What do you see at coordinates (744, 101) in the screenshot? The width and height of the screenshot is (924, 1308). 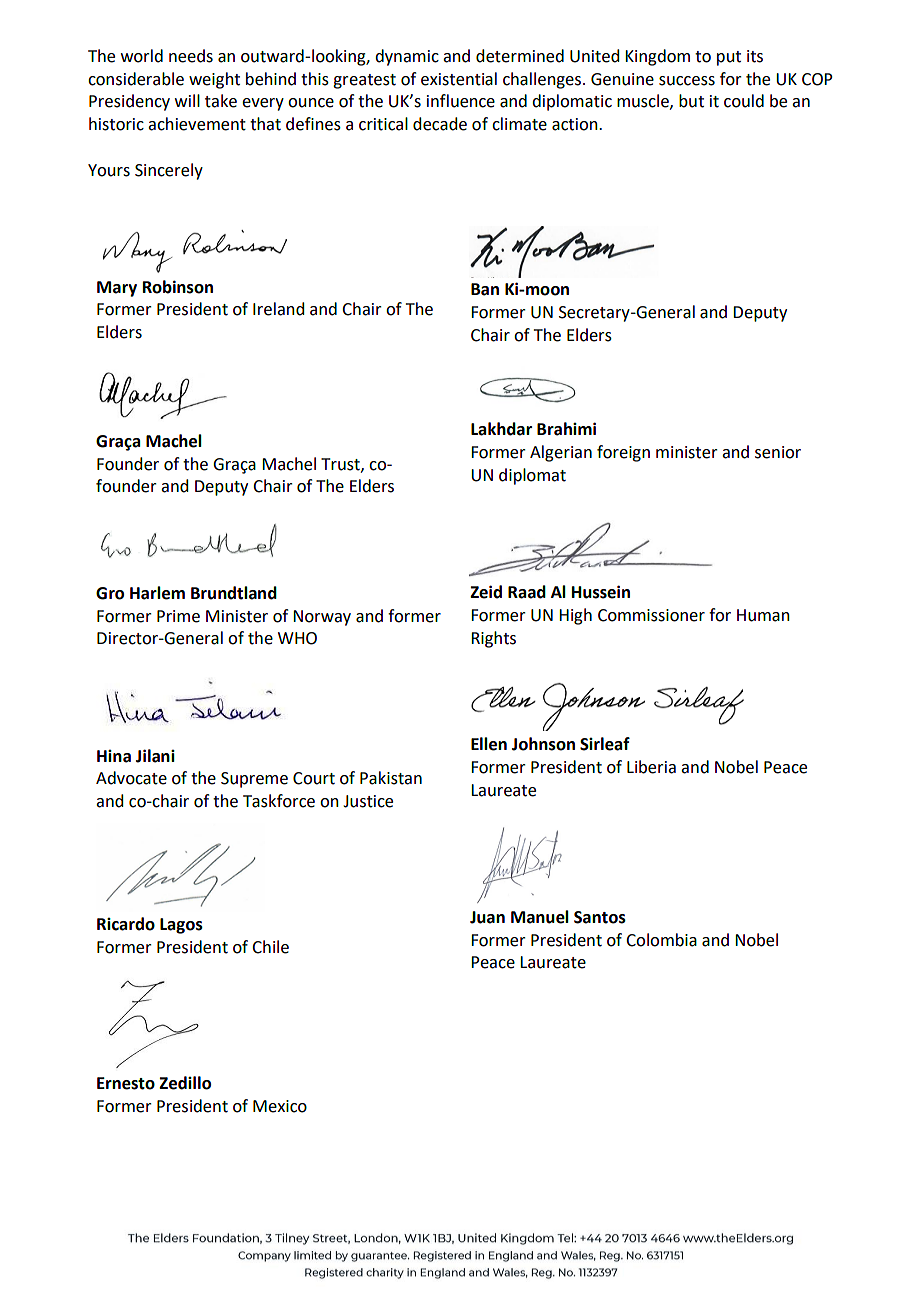 I see `could` at bounding box center [744, 101].
